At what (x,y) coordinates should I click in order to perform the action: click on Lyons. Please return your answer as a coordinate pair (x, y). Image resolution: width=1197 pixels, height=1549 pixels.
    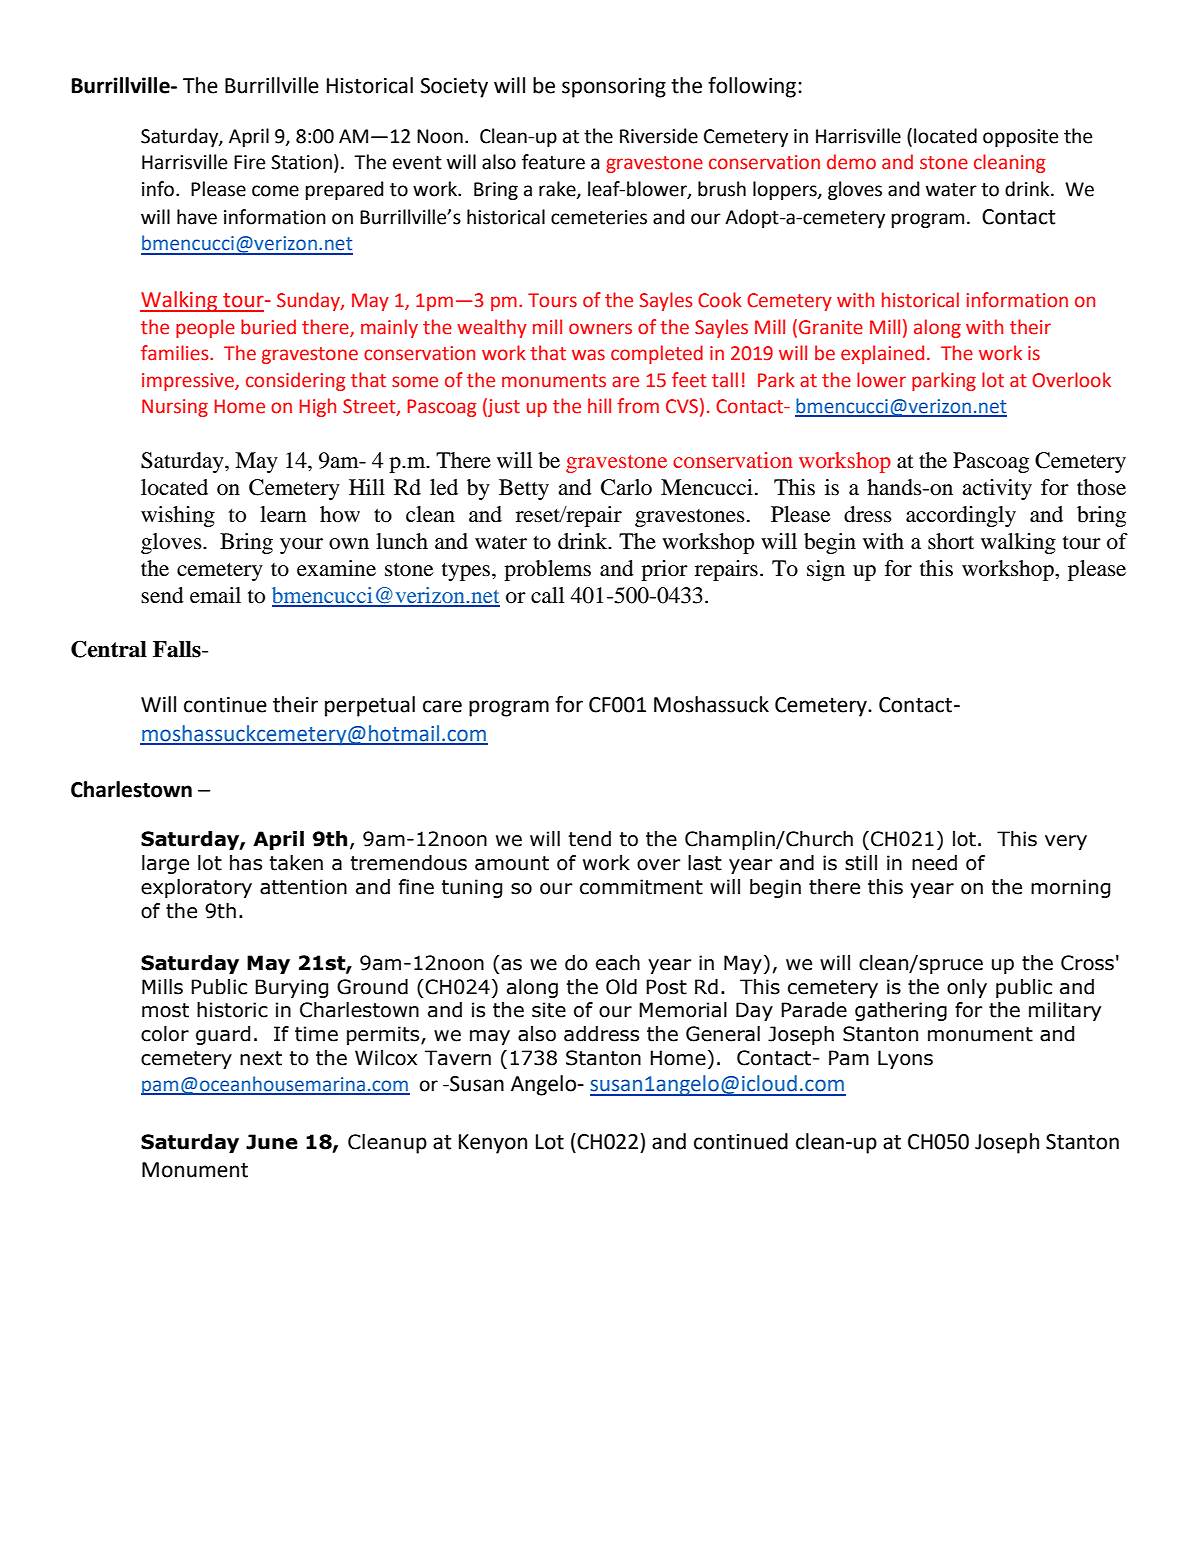
    Looking at the image, I should click on (905, 1059).
